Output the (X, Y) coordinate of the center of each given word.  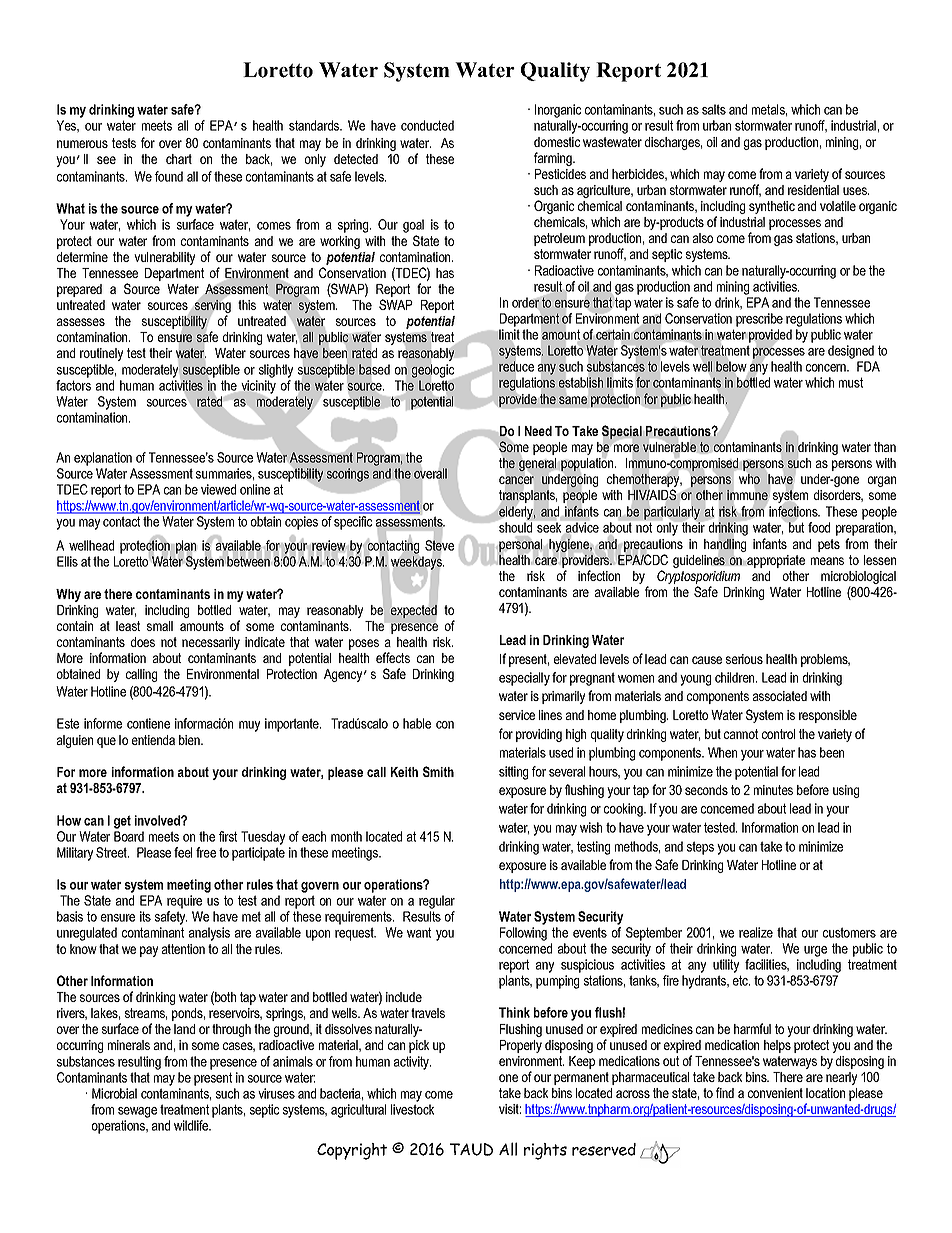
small (160, 626)
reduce (516, 366)
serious (744, 659)
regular (437, 902)
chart (179, 159)
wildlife (192, 1125)
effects (393, 657)
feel (183, 852)
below (731, 366)
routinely (101, 354)
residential (813, 190)
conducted (427, 125)
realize (756, 932)
